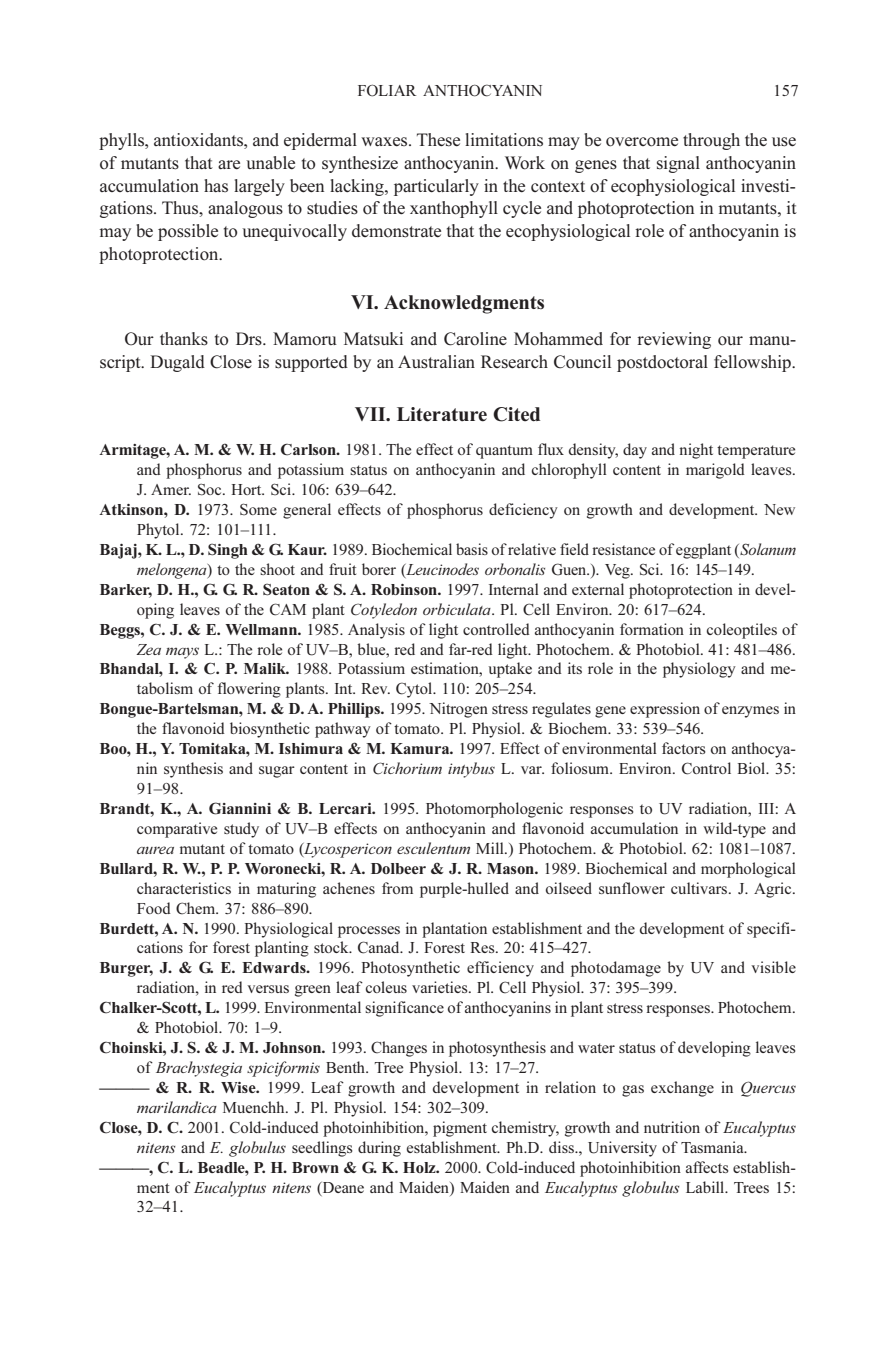 The height and width of the screenshot is (1345, 896). Describe the element at coordinates (504, 452) in the screenshot. I see `quantum` at that location.
